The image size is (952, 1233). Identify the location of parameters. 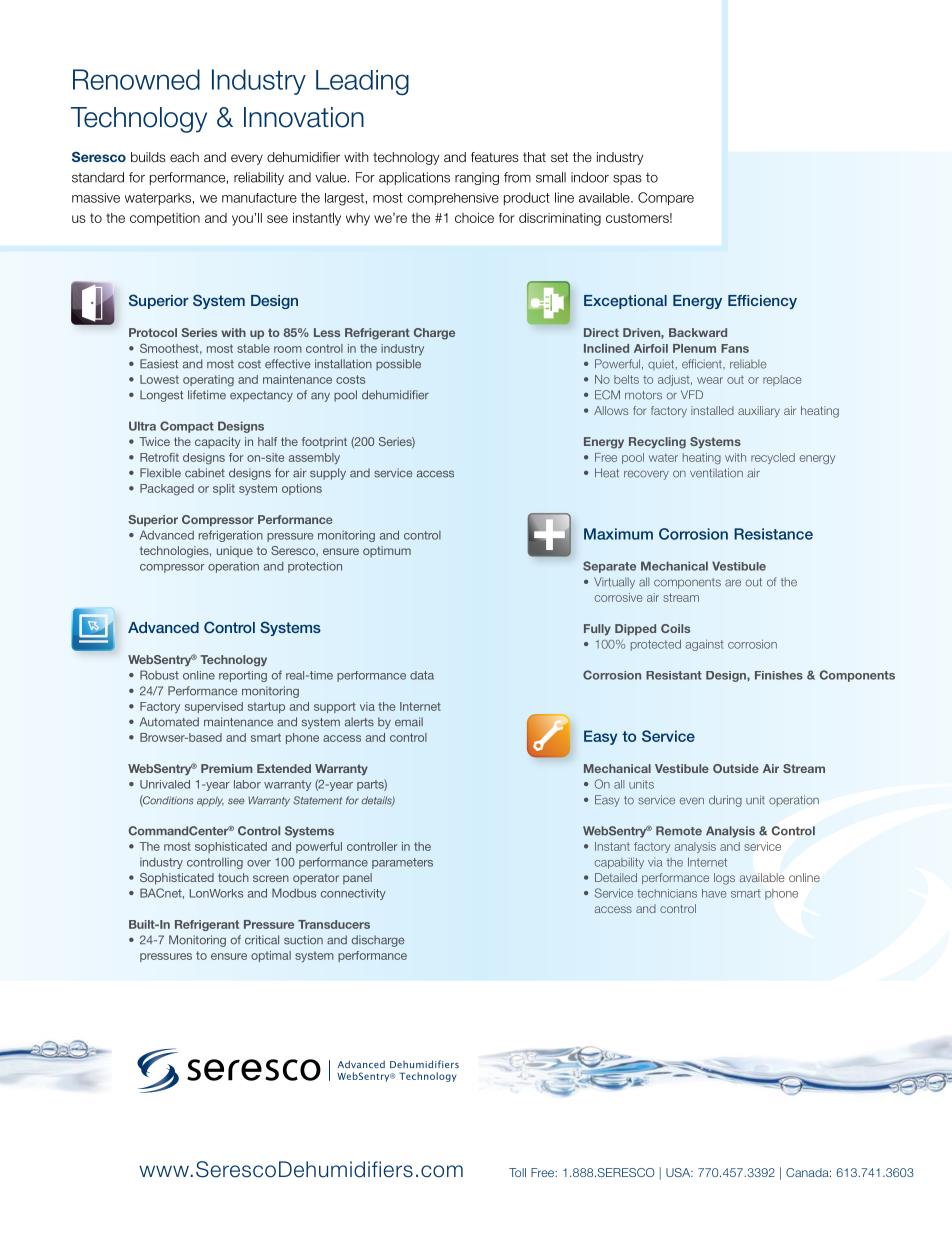
(402, 863).
